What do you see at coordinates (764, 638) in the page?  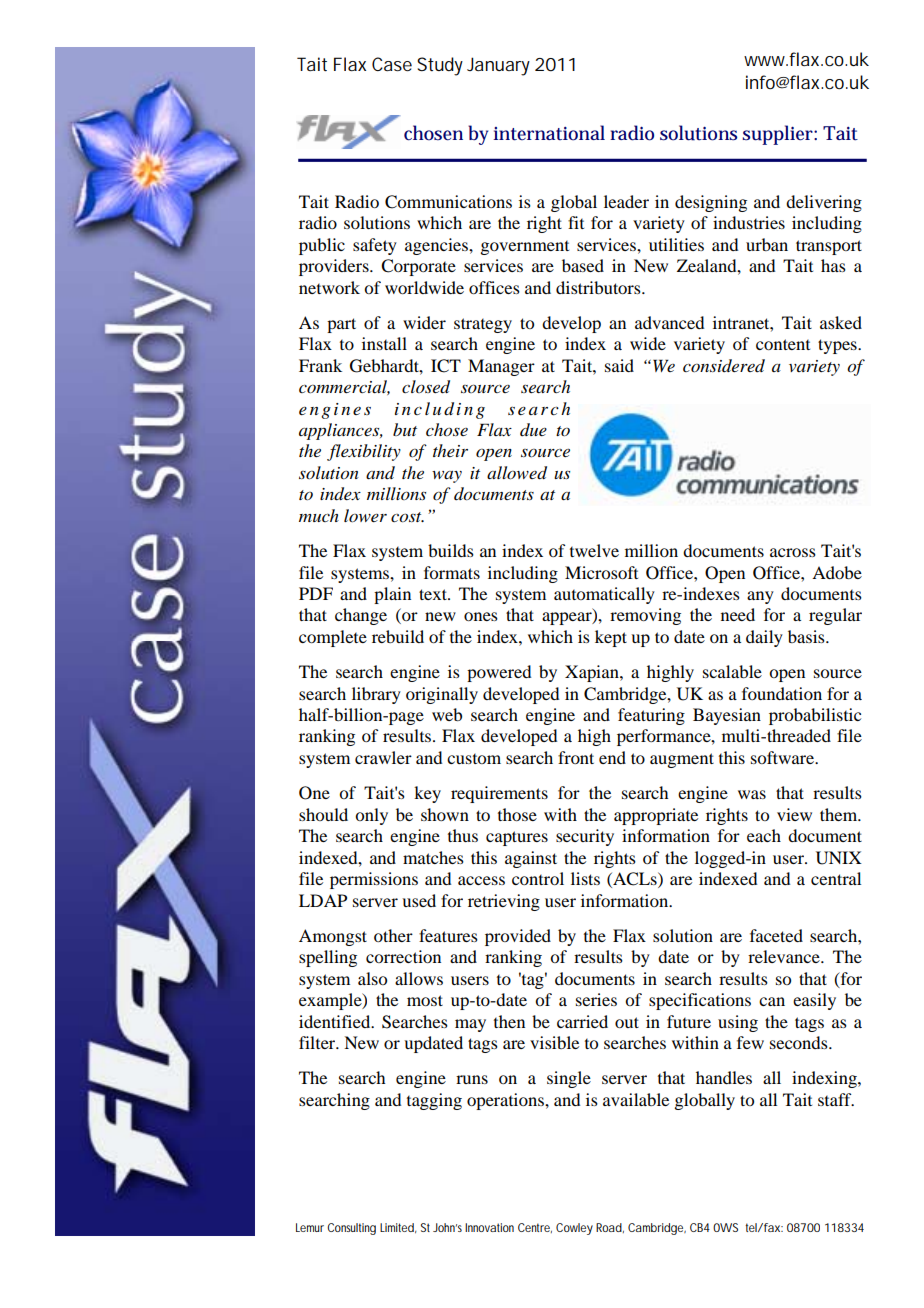 I see `daily` at bounding box center [764, 638].
